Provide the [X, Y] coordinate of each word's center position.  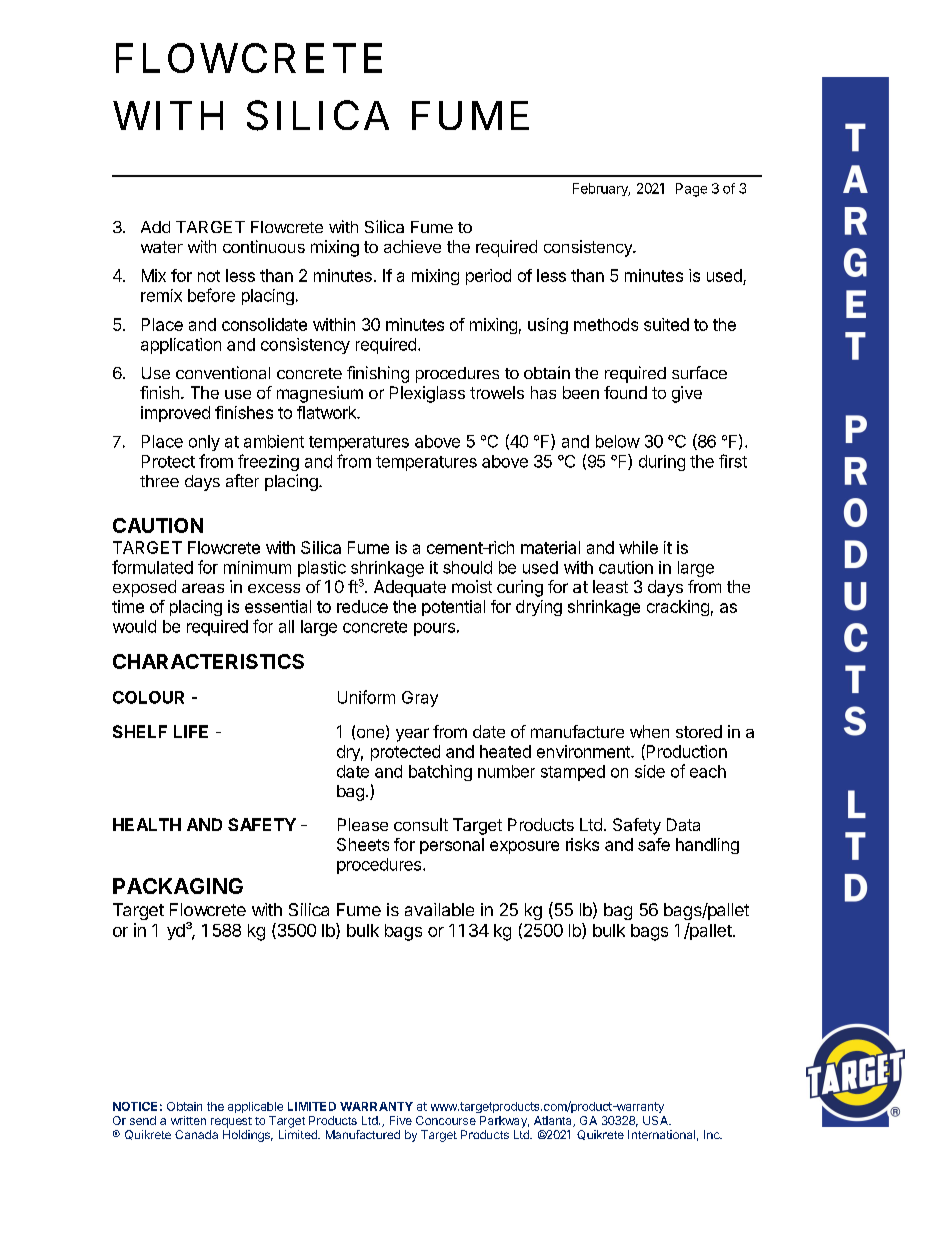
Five [401, 1120]
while [638, 547]
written [188, 1120]
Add [155, 227]
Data [683, 824]
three [159, 481]
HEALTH [147, 824]
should [467, 567]
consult [421, 824]
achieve [412, 246]
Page [691, 190]
